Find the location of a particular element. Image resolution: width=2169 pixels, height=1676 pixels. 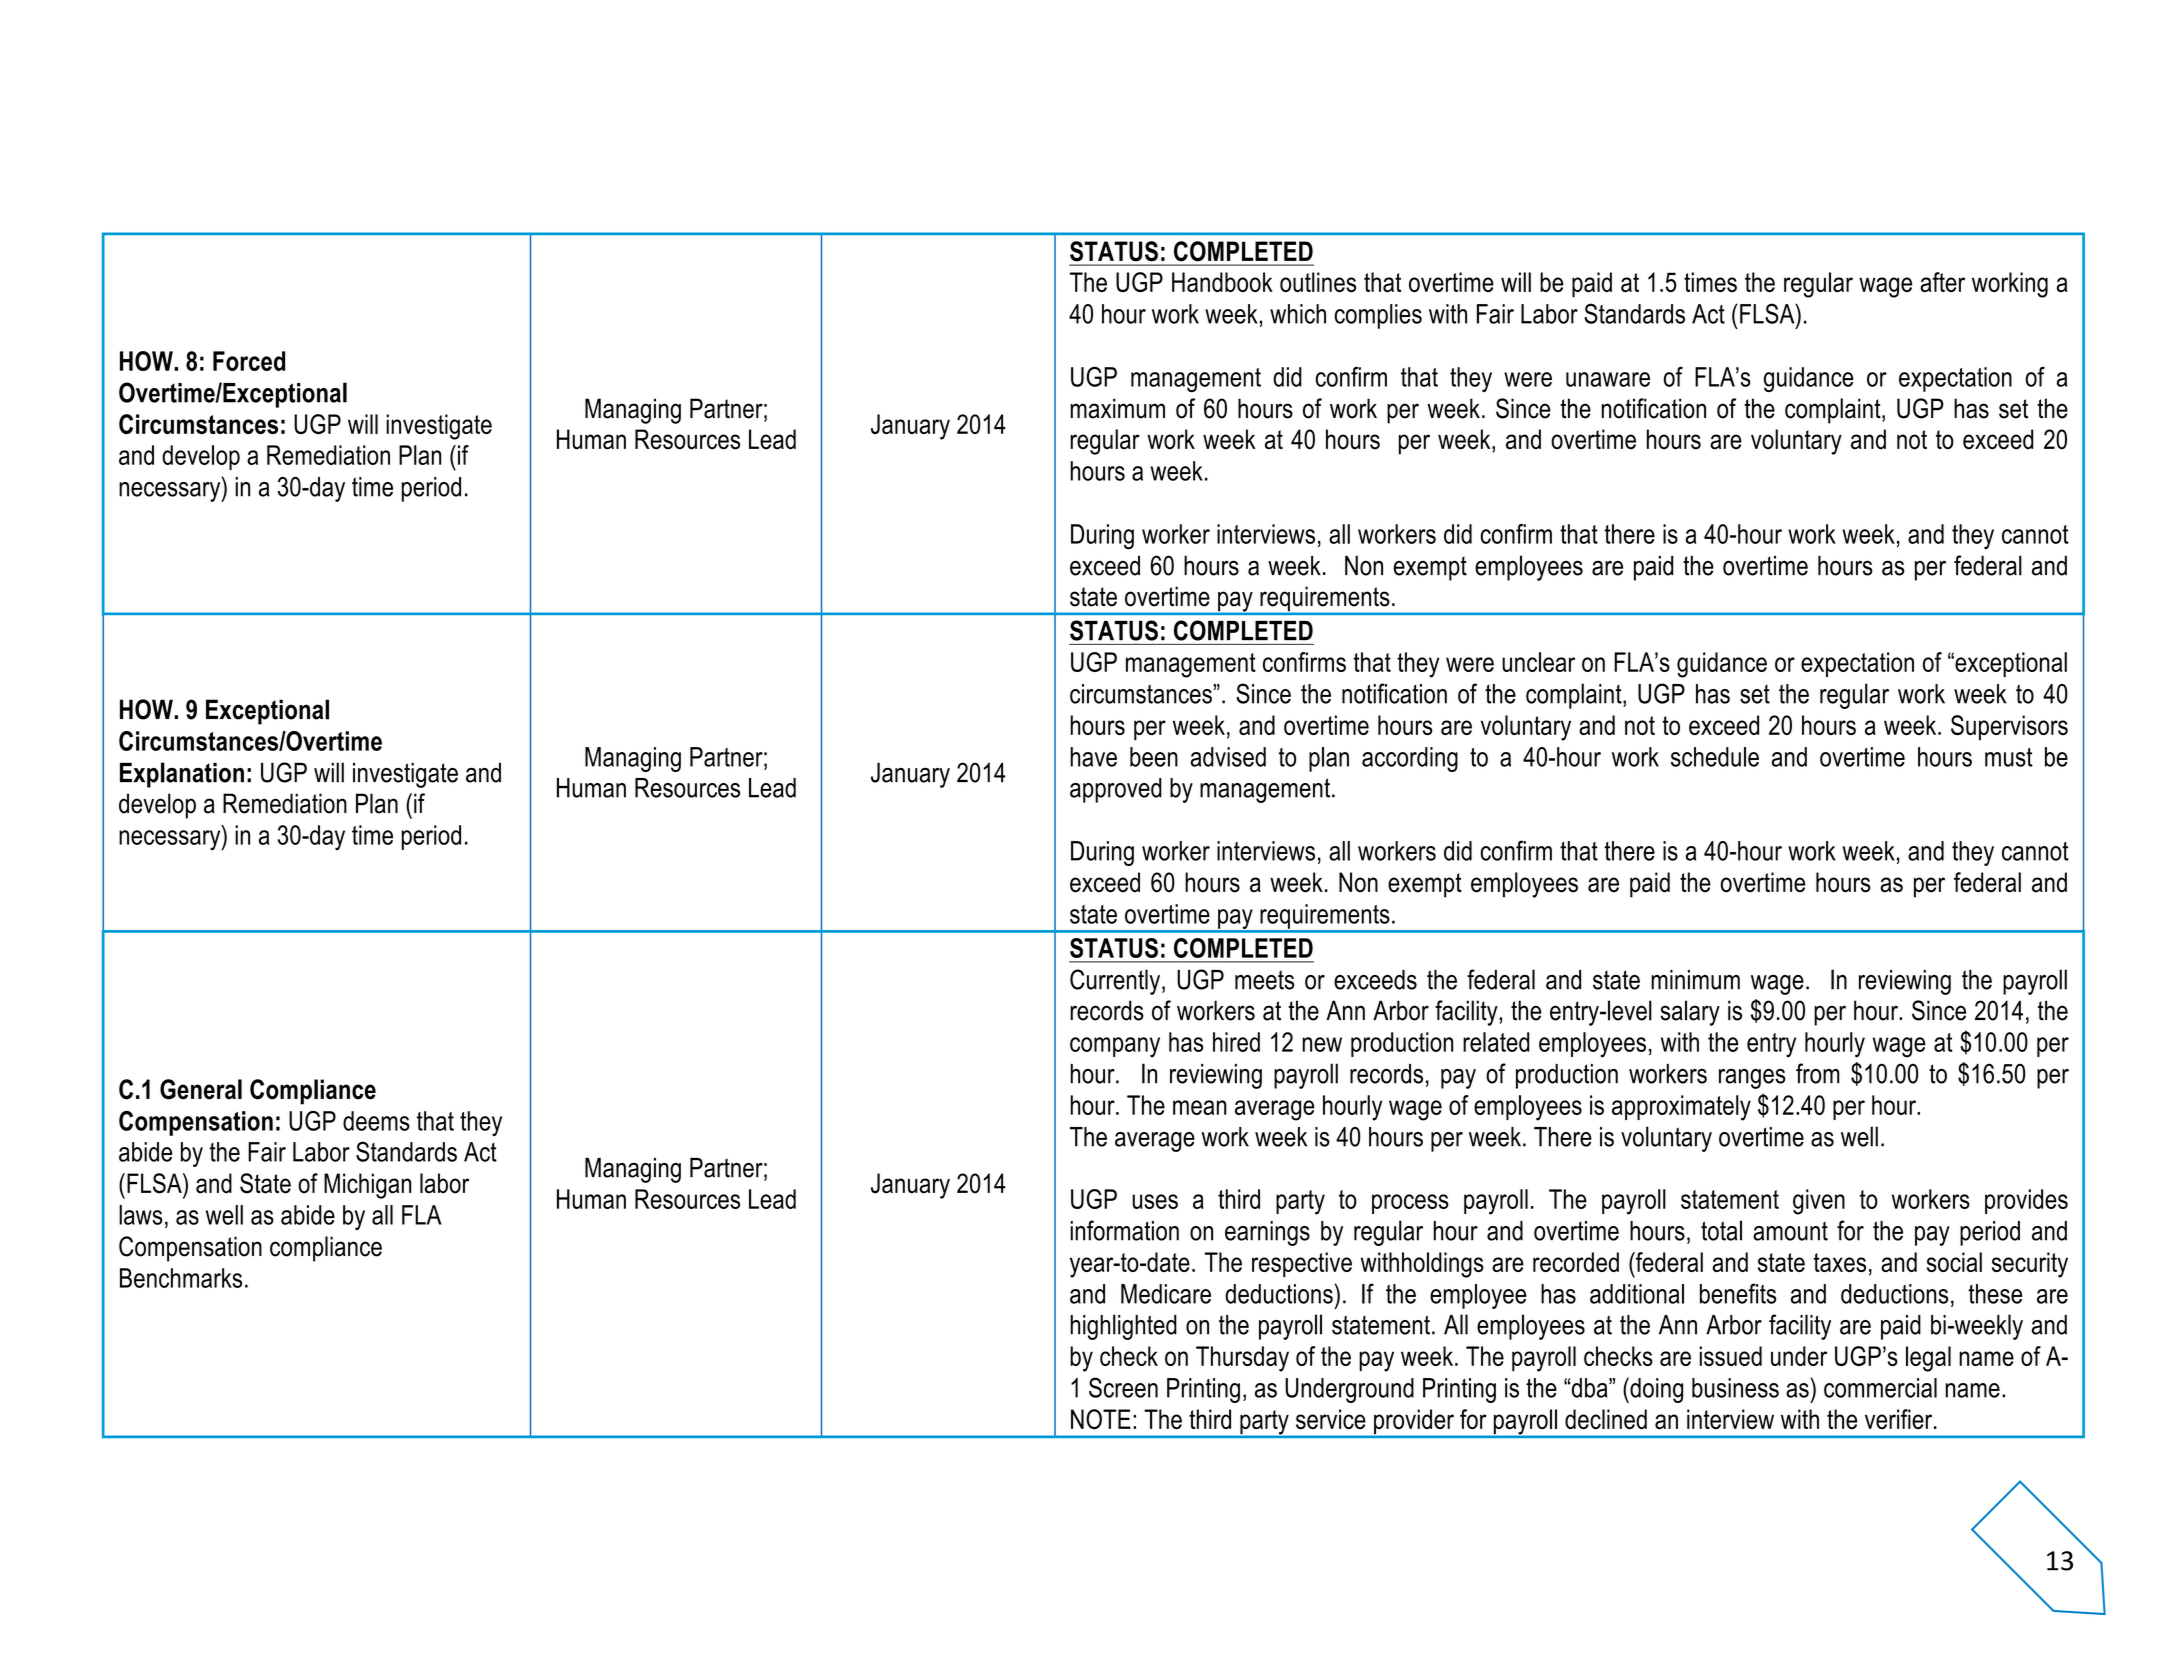

unclear is located at coordinates (1538, 662).
